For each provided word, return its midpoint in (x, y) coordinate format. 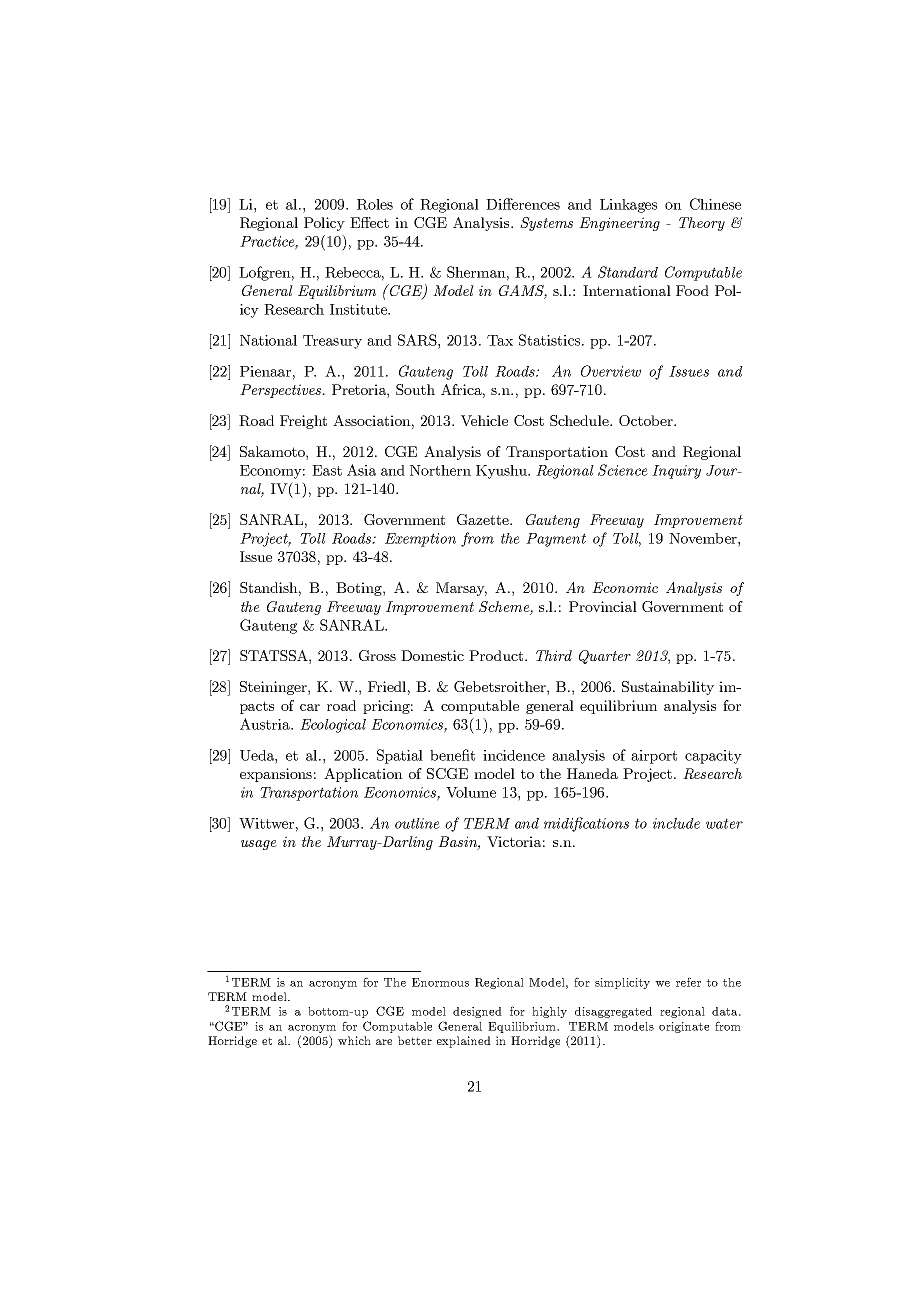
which (354, 1040)
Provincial (603, 606)
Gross (377, 655)
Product (497, 655)
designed (477, 1012)
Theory (702, 224)
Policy (324, 224)
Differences (523, 204)
